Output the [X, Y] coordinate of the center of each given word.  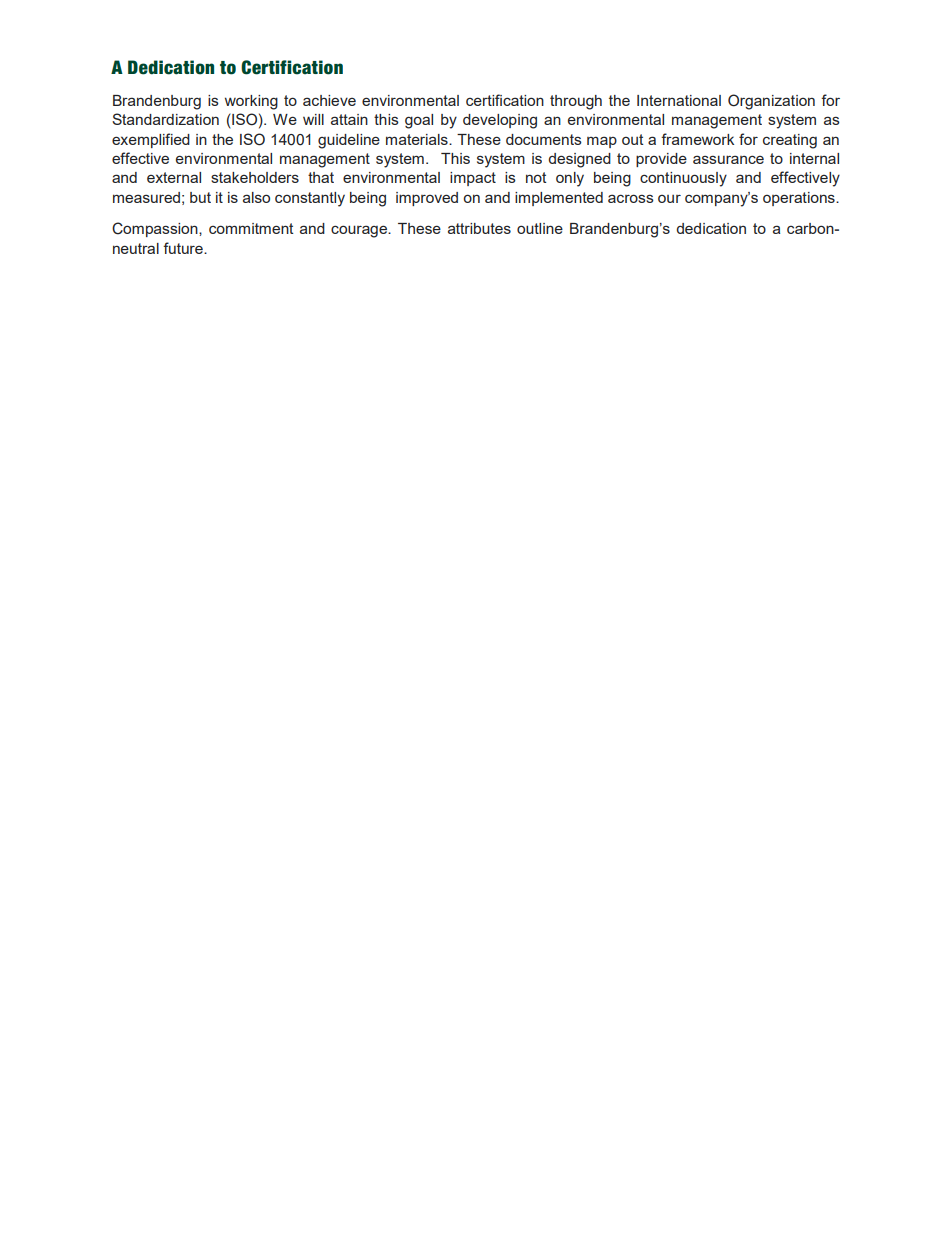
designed [580, 160]
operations [800, 199]
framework [697, 139]
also [256, 197]
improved [427, 199]
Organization [771, 102]
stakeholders [255, 177]
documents [544, 139]
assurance [728, 159]
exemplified [151, 140]
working [251, 102]
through [576, 102]
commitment [251, 228]
